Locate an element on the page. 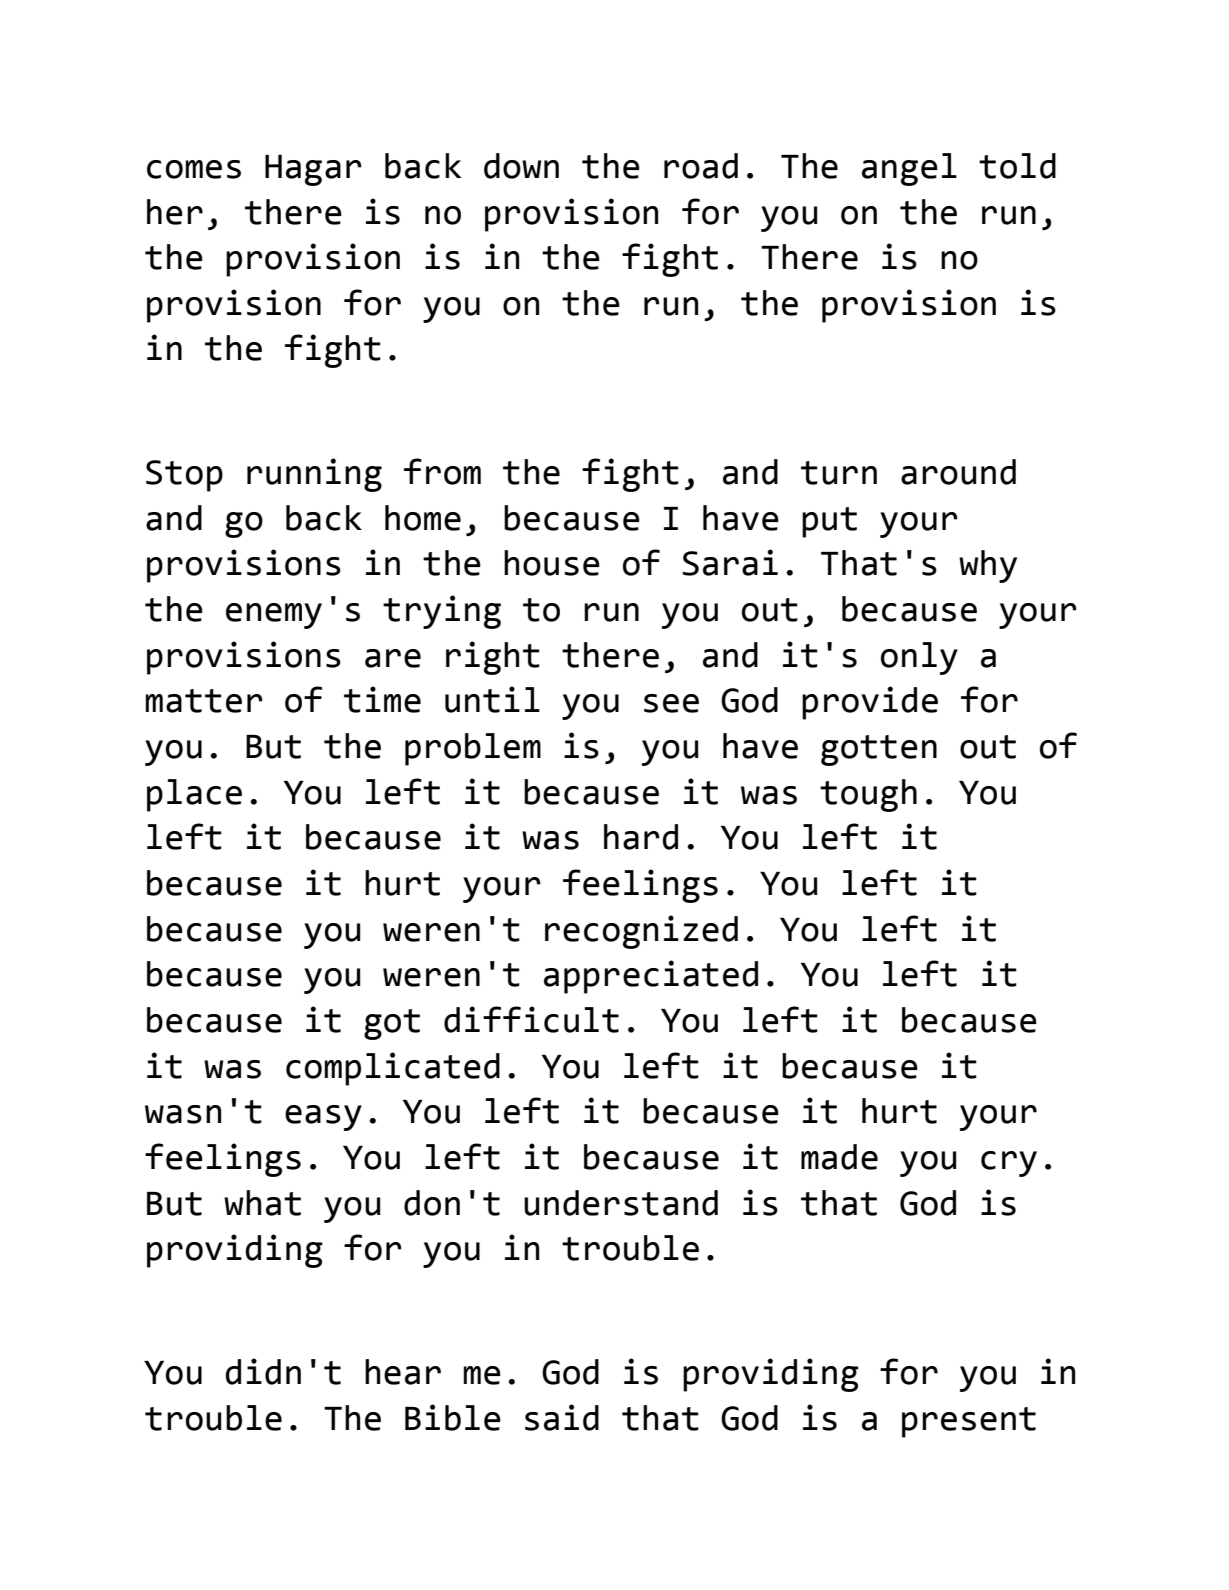 This image has height=1590, width=1229. made is located at coordinates (839, 1157).
